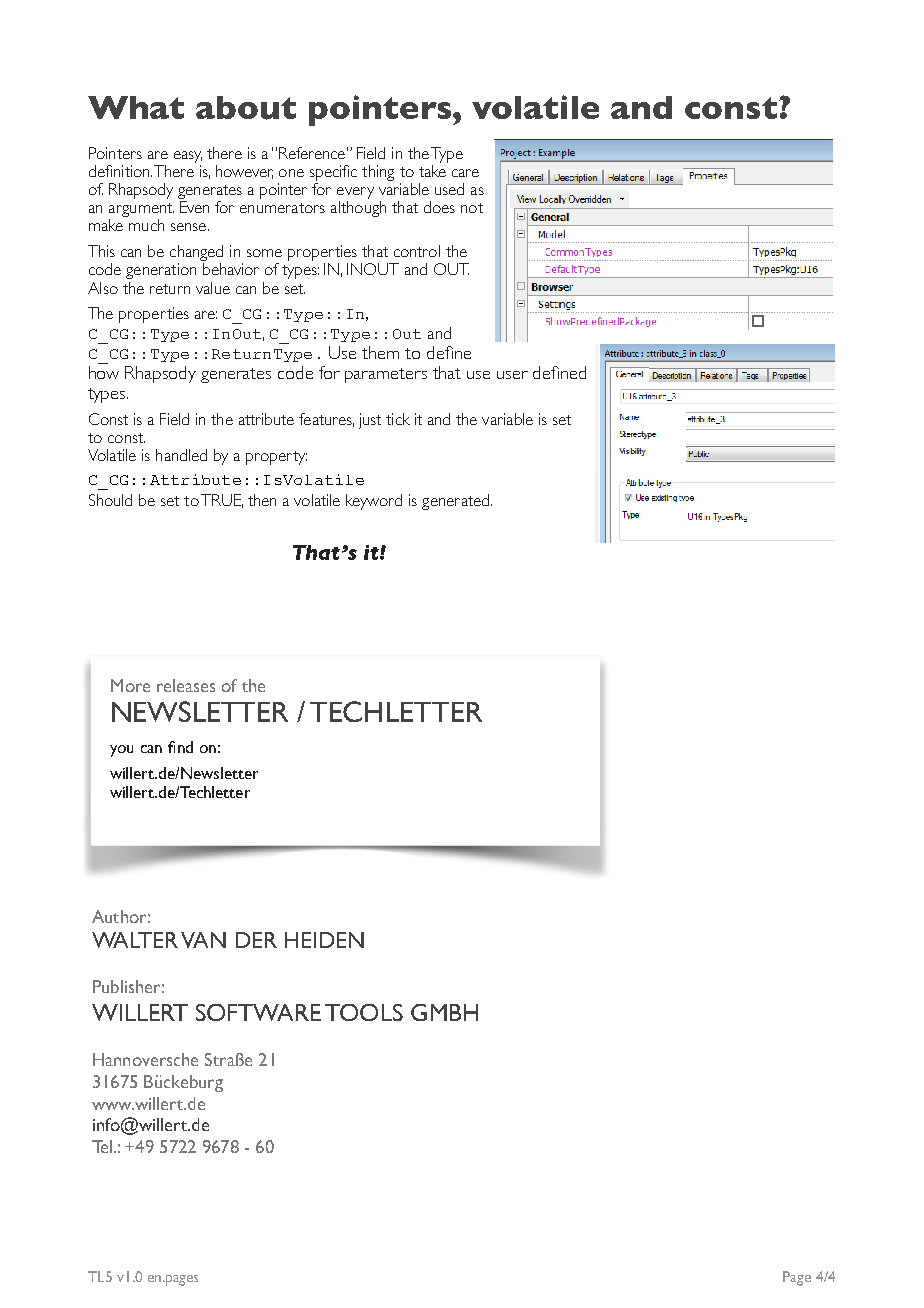  I want to click on What, so click(136, 107).
